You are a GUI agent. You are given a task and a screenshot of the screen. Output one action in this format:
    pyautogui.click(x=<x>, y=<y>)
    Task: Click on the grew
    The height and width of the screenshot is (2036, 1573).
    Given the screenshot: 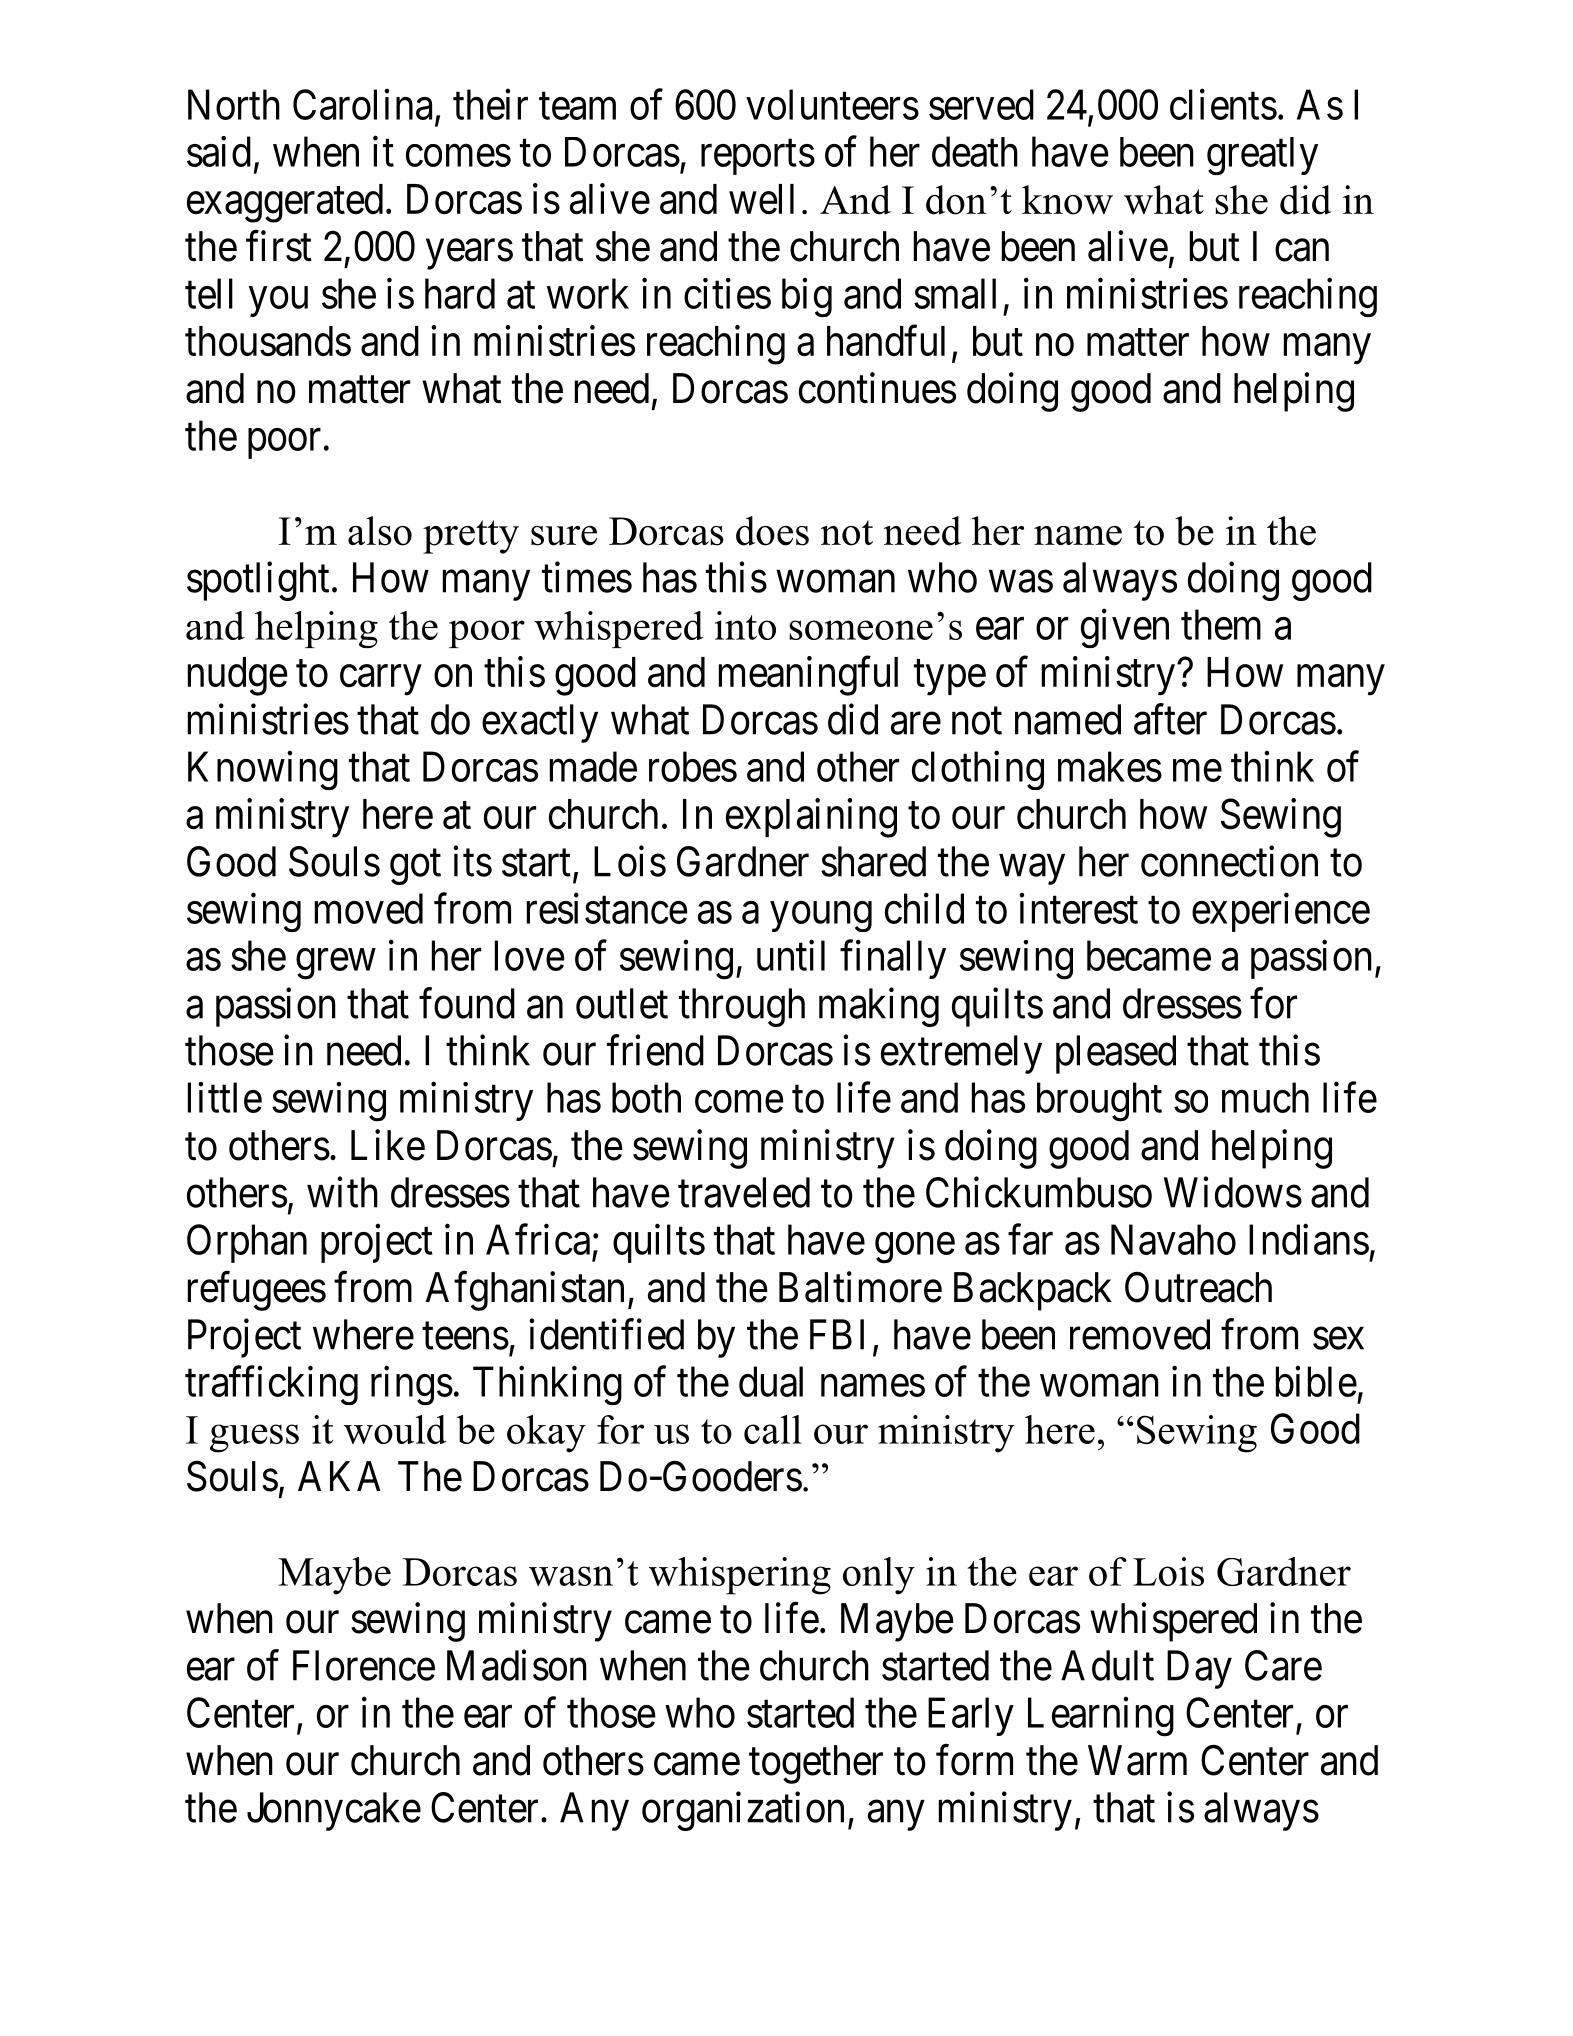 What is the action you would take?
    pyautogui.click(x=336, y=964)
